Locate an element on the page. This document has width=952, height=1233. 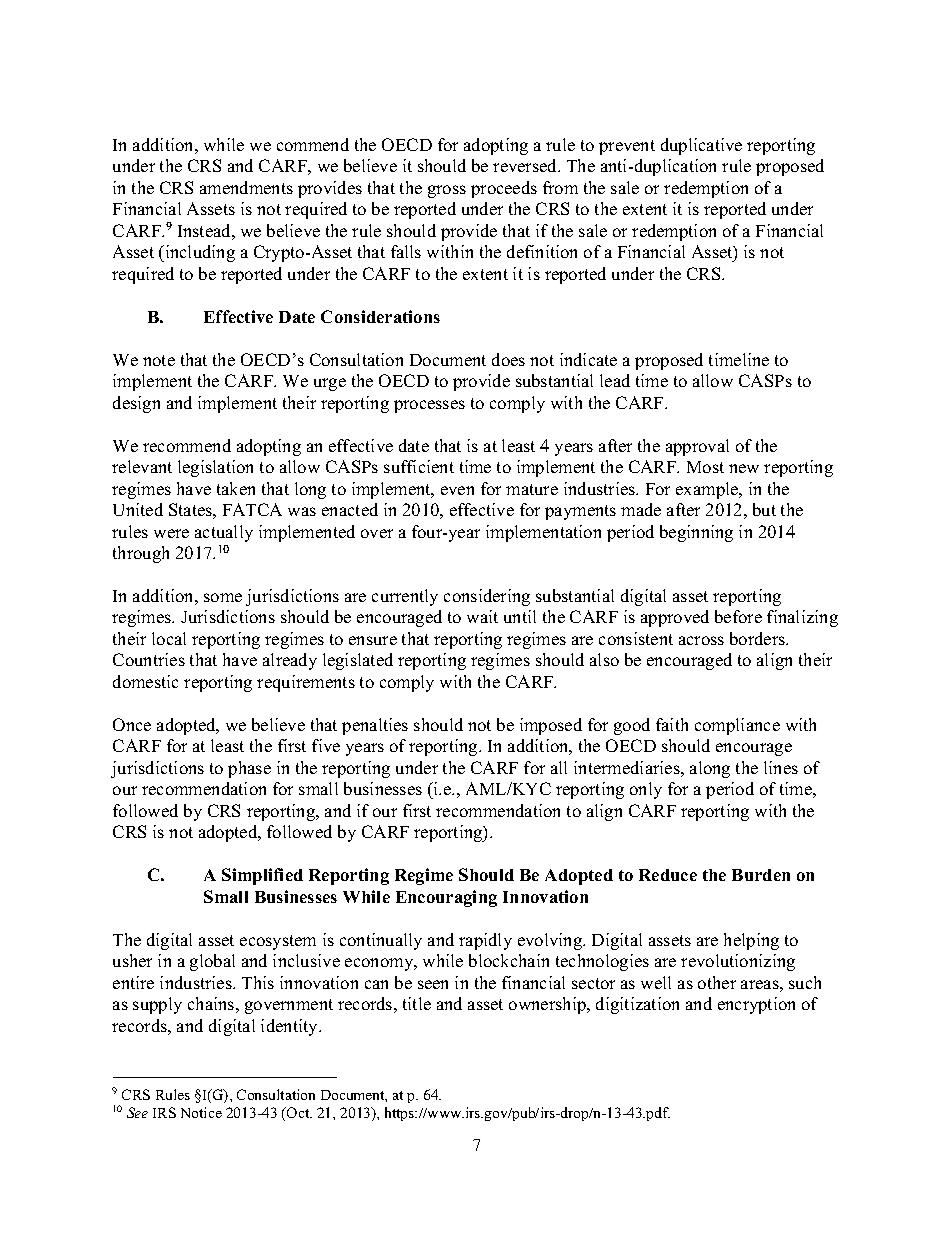
wait is located at coordinates (482, 616).
